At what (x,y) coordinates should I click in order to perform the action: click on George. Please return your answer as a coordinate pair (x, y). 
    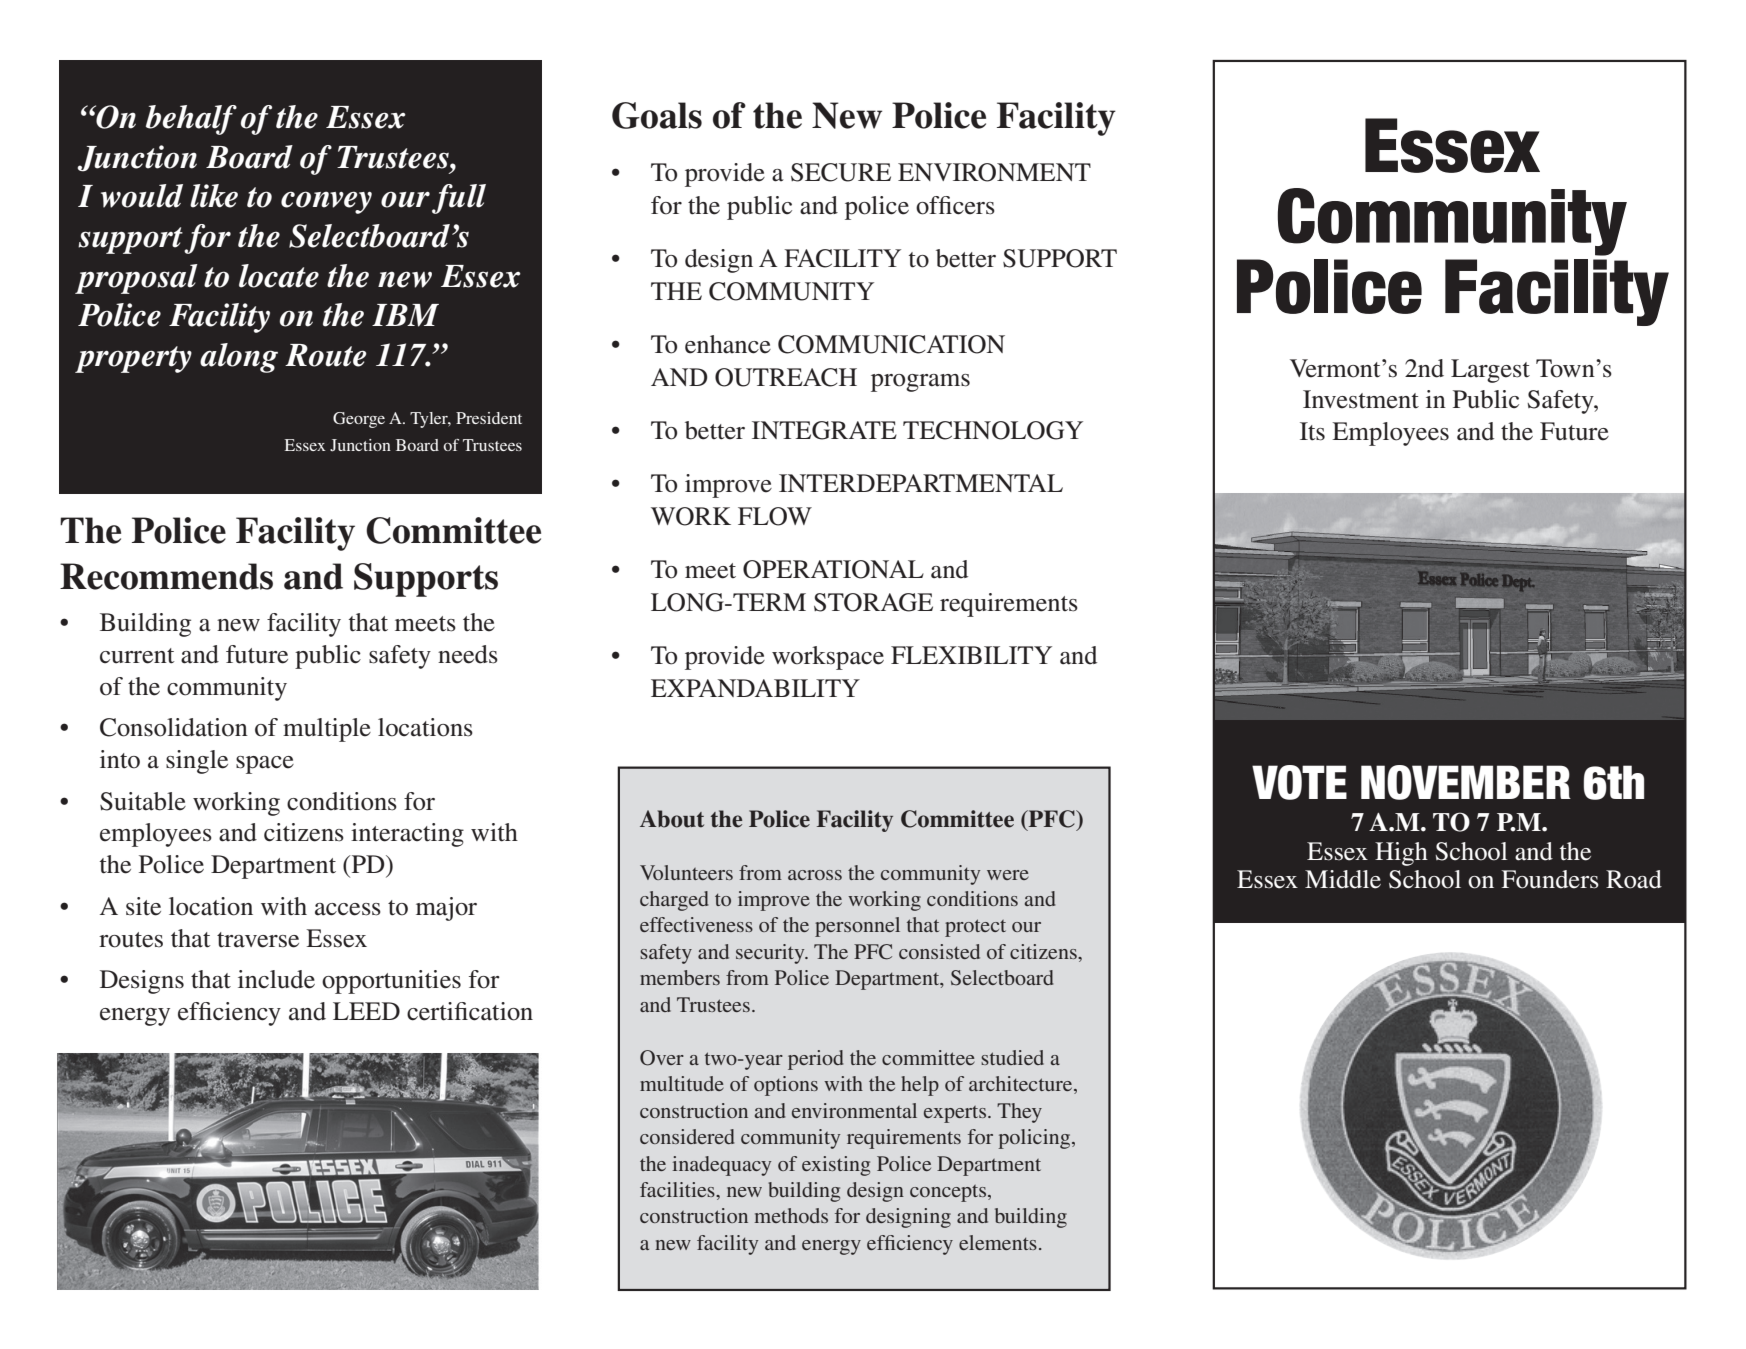
    Looking at the image, I should click on (359, 420).
